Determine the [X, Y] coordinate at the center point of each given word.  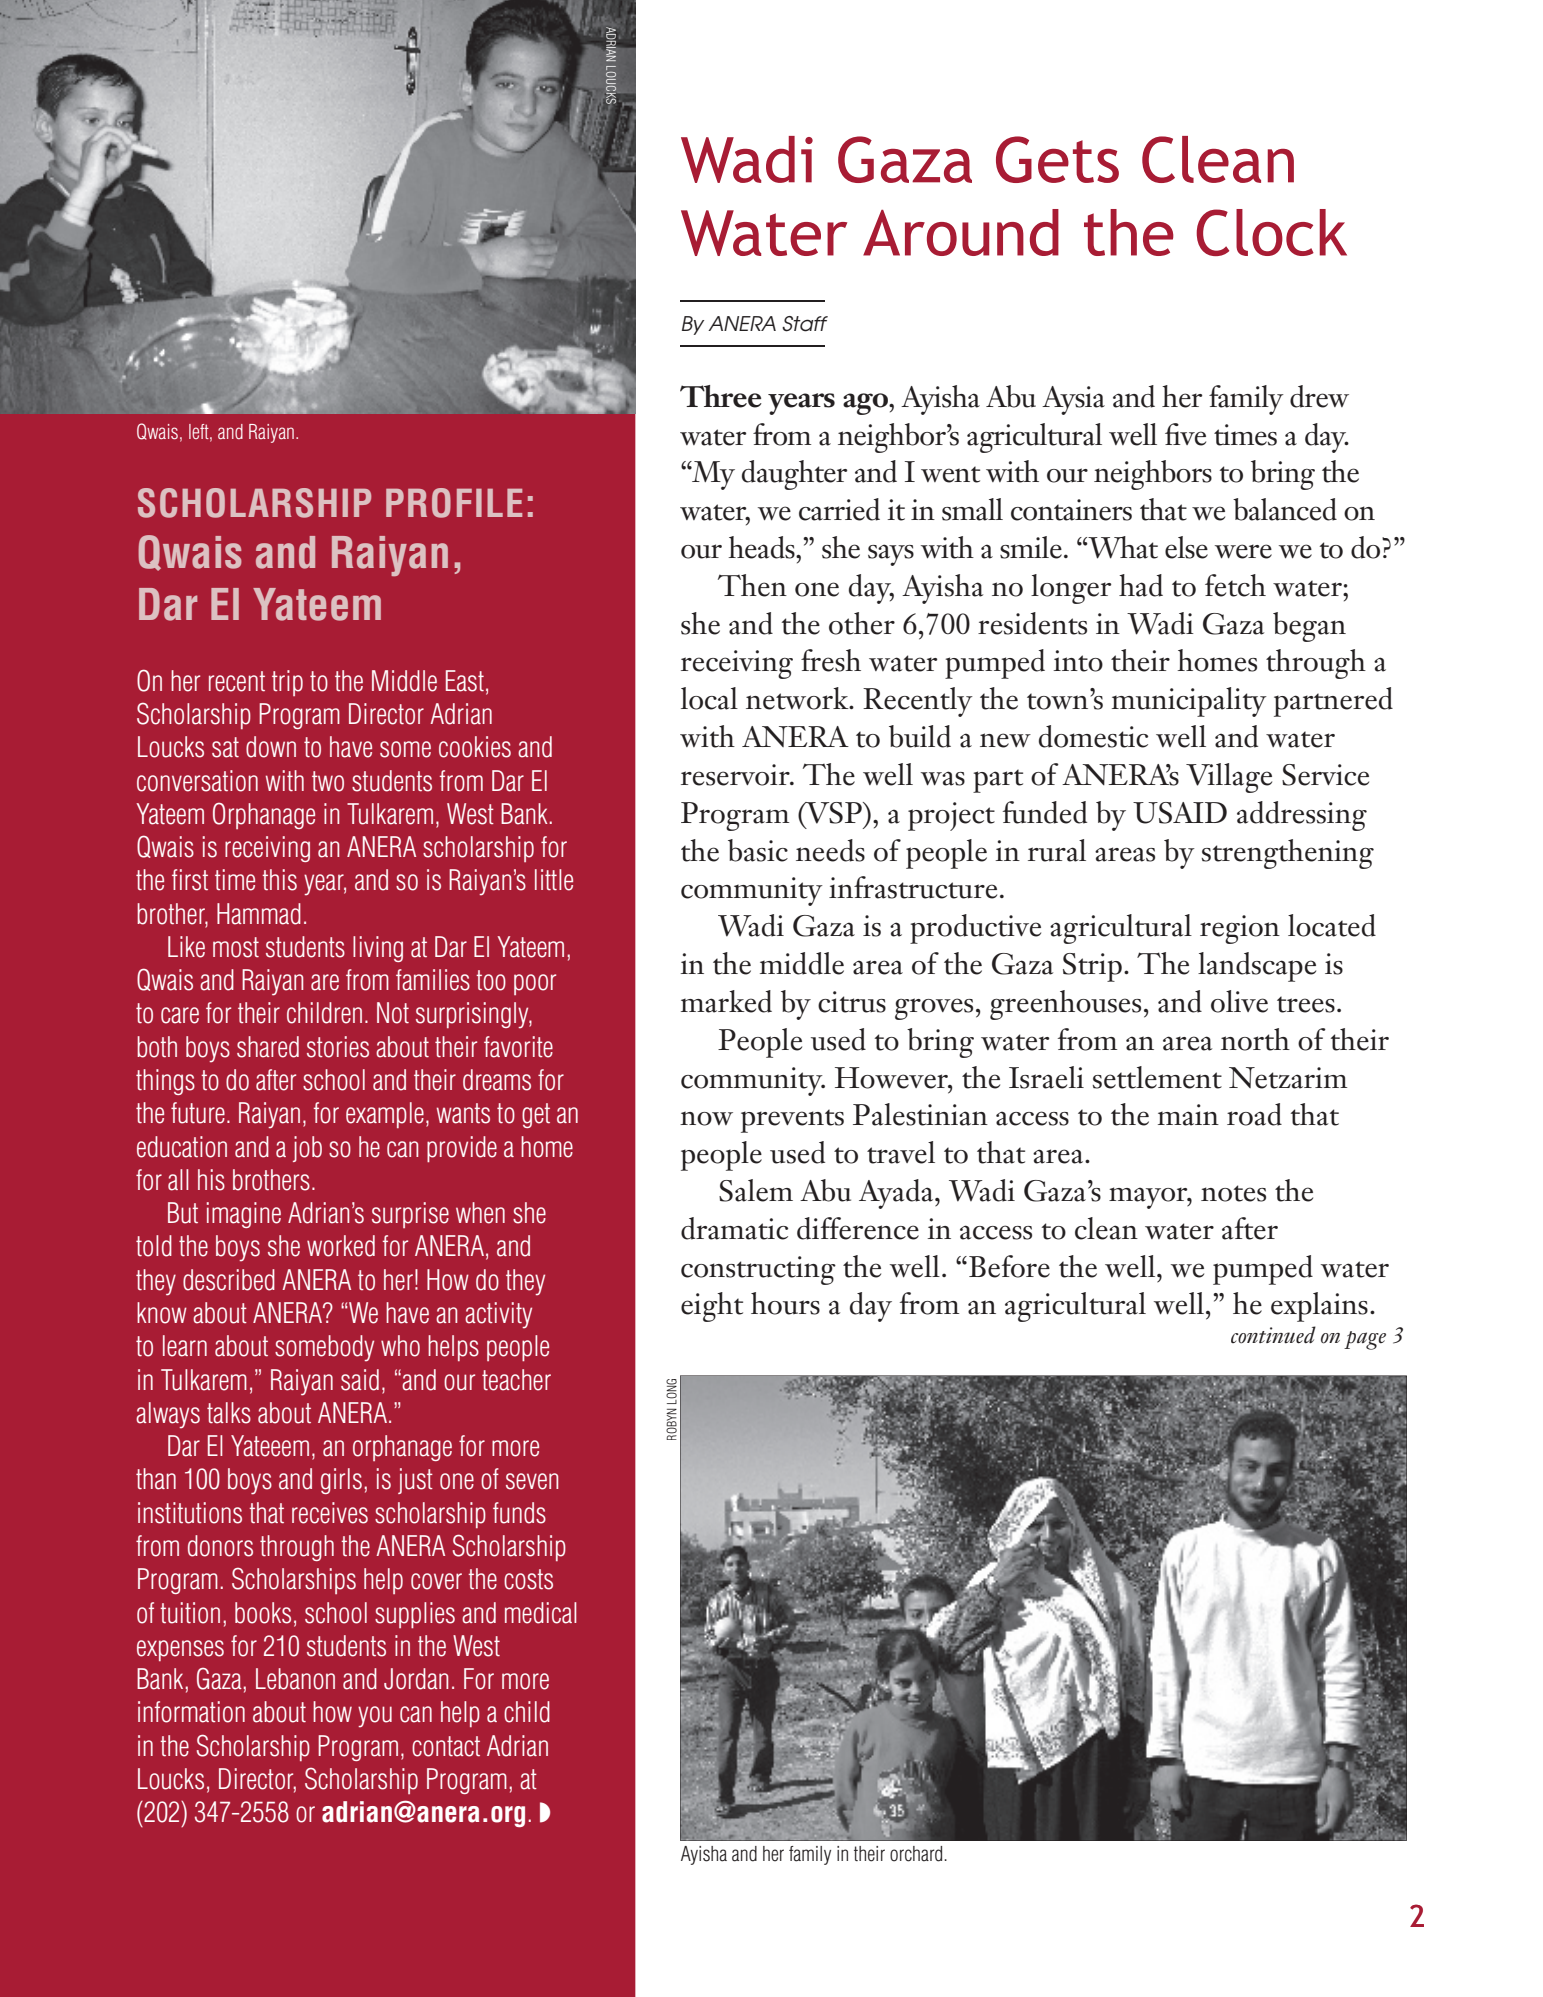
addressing [1302, 816]
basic [758, 850]
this [279, 880]
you [375, 1717]
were [1243, 551]
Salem [756, 1190]
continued [1273, 1335]
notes [1233, 1193]
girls [341, 1481]
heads [762, 547]
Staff [805, 324]
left [200, 432]
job [307, 1149]
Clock [1271, 232]
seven [532, 1481]
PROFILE [454, 503]
